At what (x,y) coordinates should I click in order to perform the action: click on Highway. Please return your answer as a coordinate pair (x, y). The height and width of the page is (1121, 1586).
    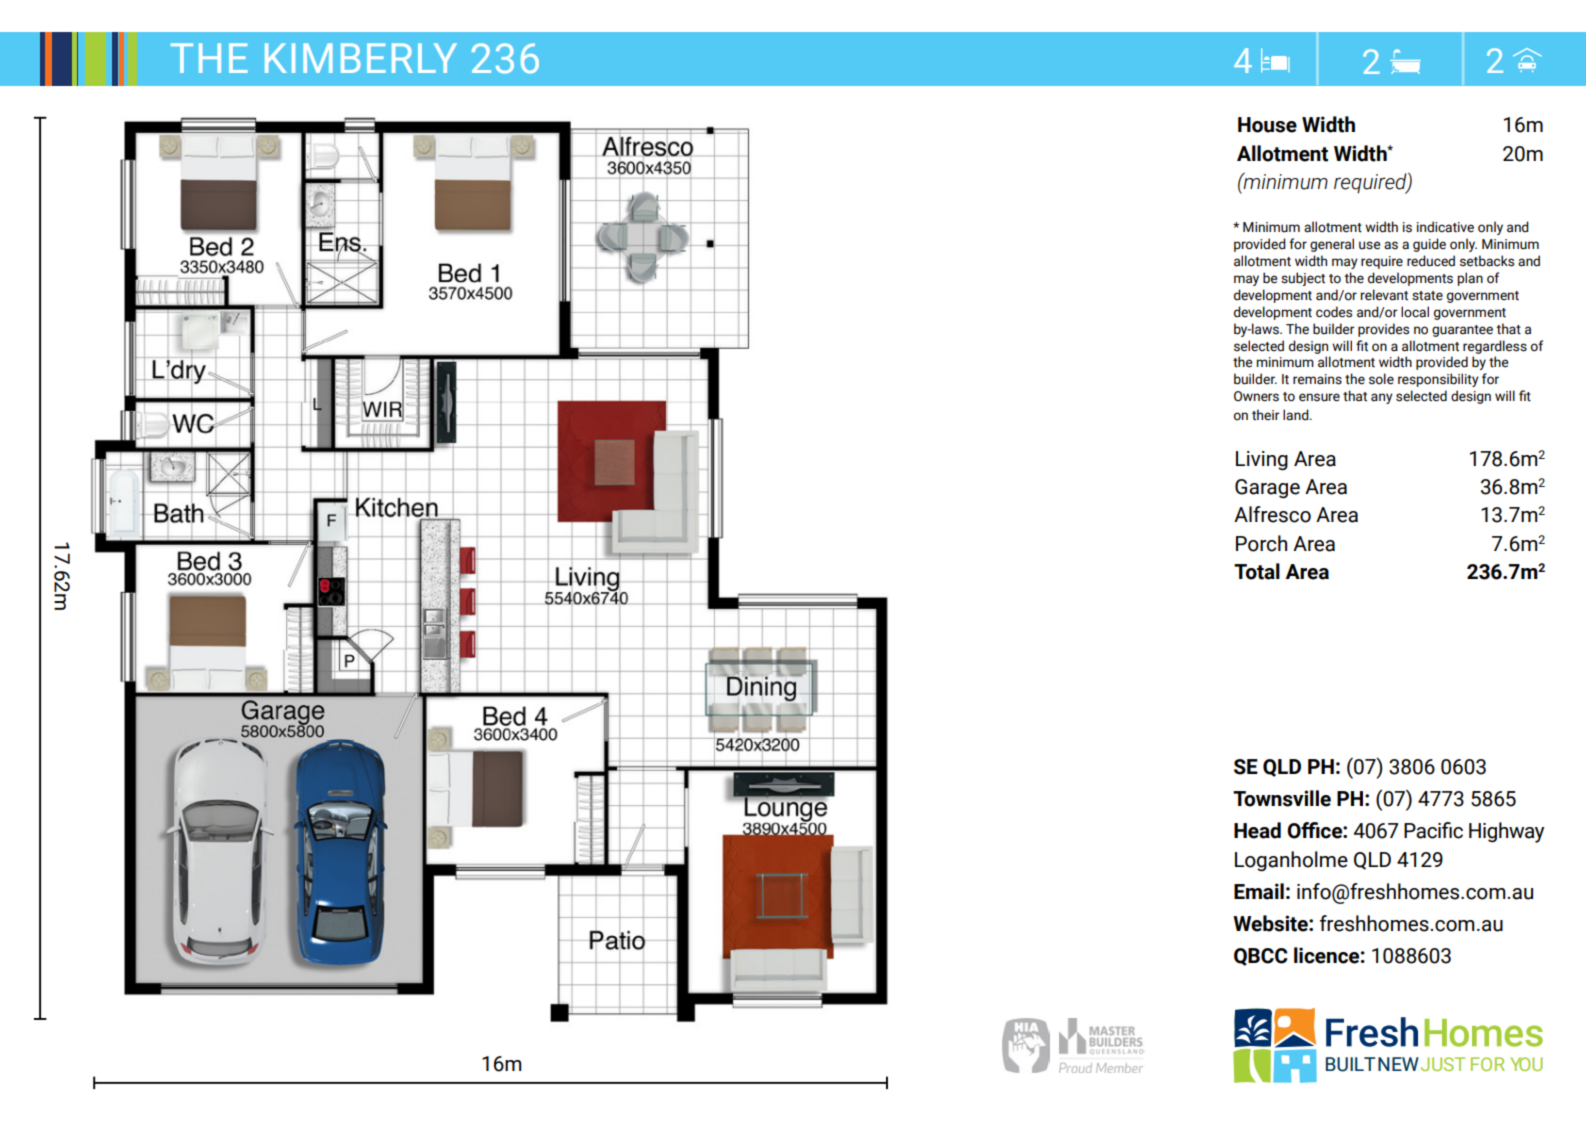
    Looking at the image, I should click on (1506, 832).
